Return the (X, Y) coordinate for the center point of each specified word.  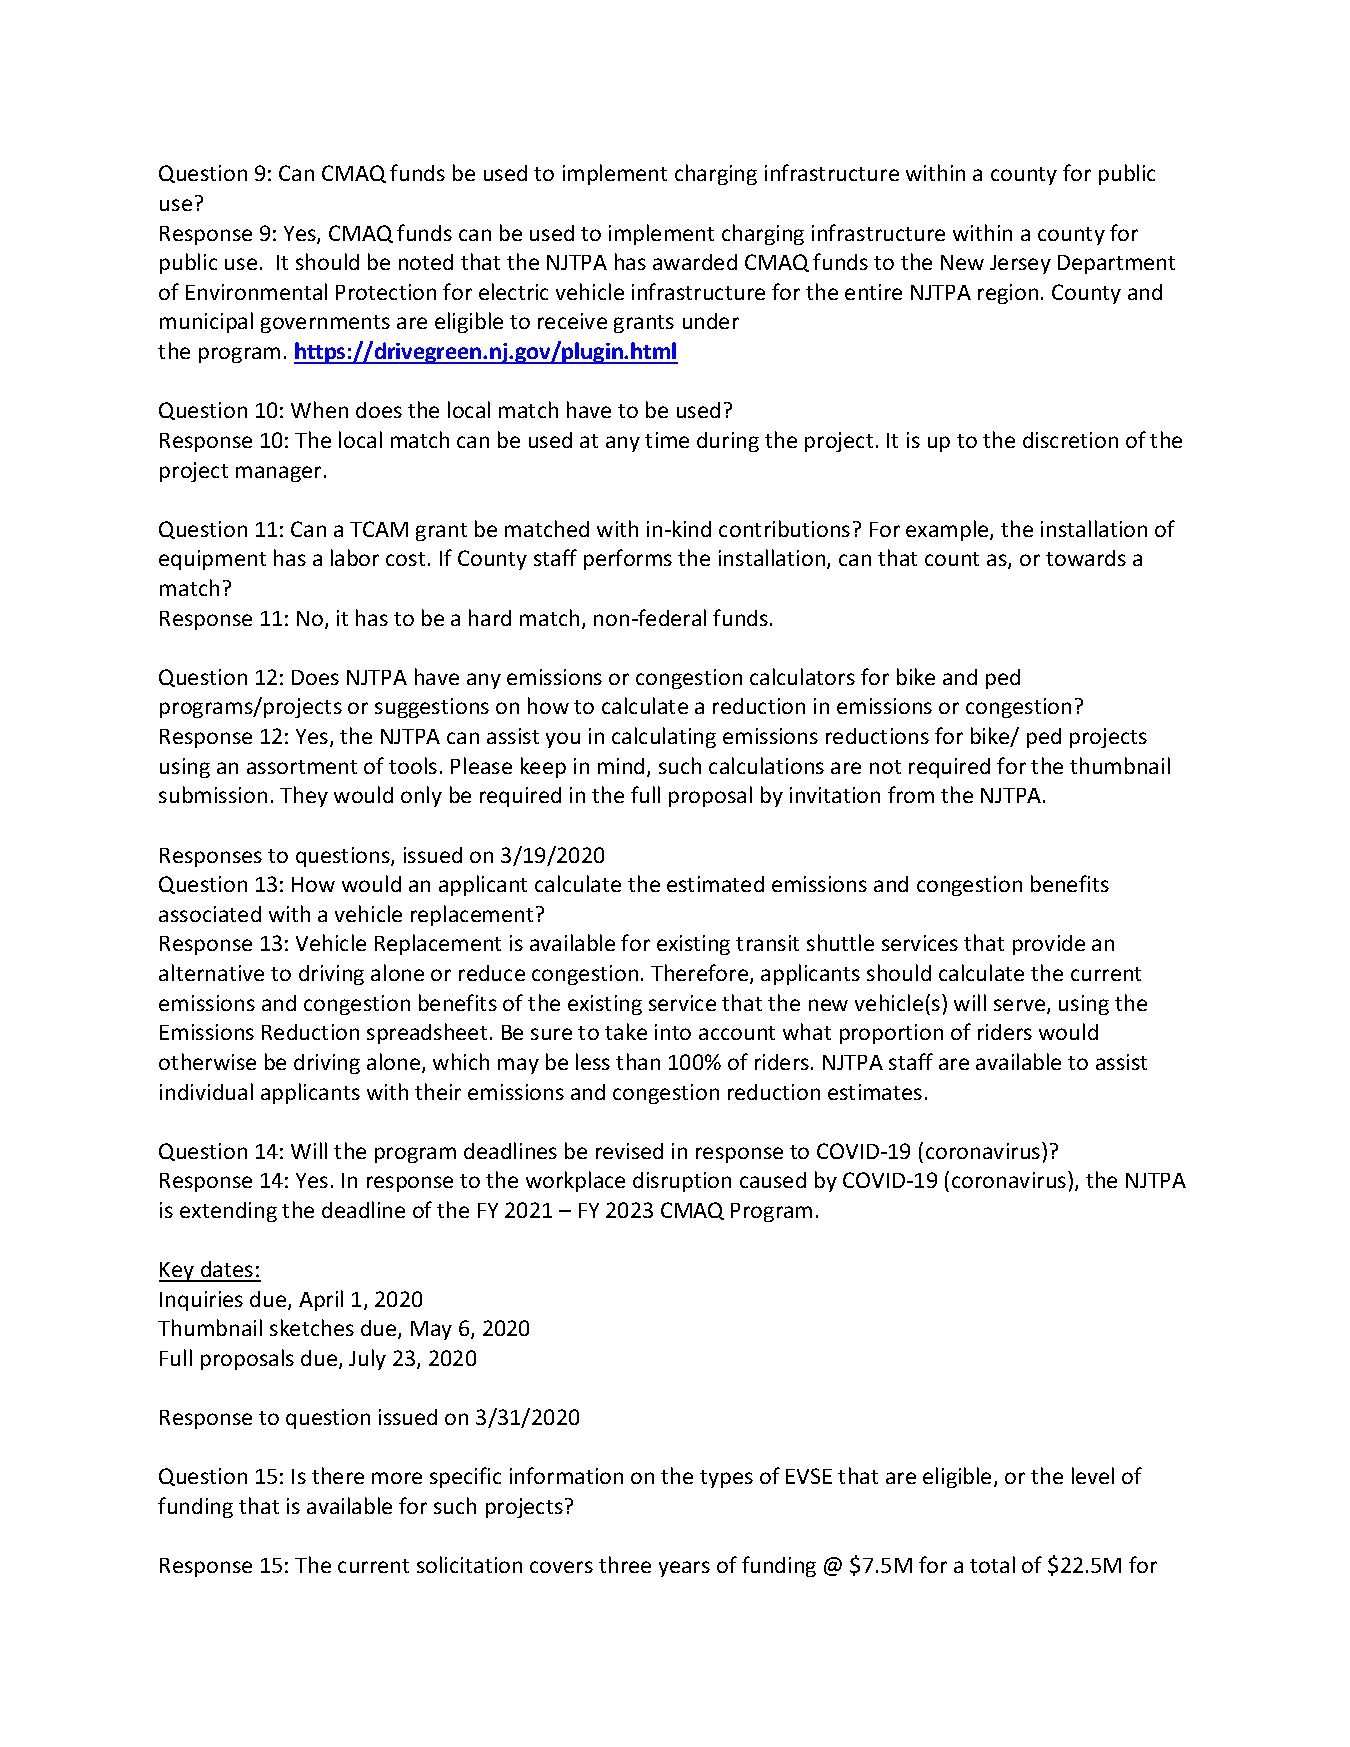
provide (1049, 945)
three (625, 1564)
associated (210, 914)
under (711, 321)
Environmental (256, 291)
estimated (715, 884)
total (992, 1564)
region (1008, 294)
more (397, 1478)
